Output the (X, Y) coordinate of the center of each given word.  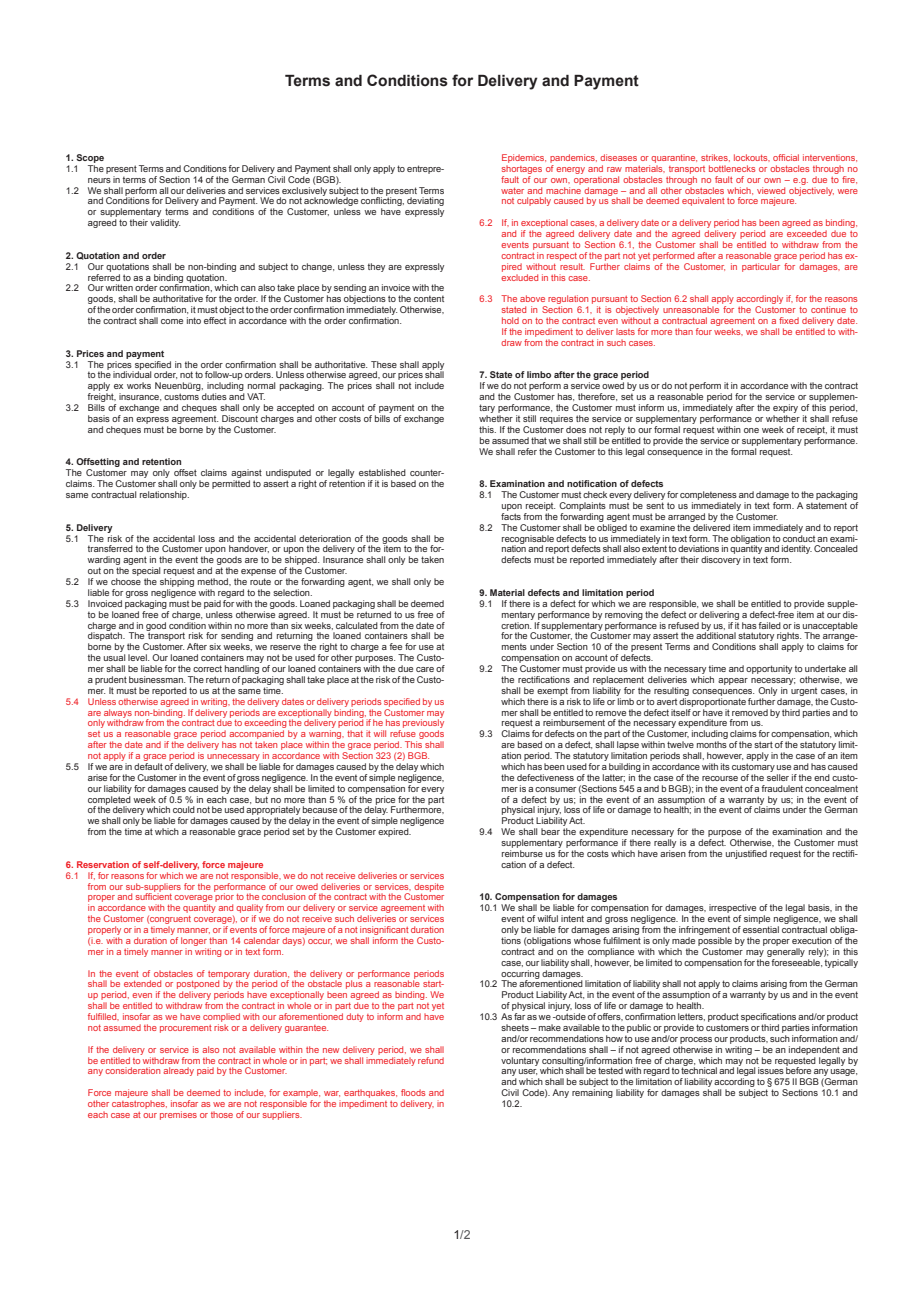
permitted (231, 484)
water (512, 191)
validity (165, 223)
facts (511, 516)
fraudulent (782, 788)
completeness (708, 495)
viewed (771, 190)
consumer (555, 789)
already (178, 1071)
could (184, 809)
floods (413, 1092)
